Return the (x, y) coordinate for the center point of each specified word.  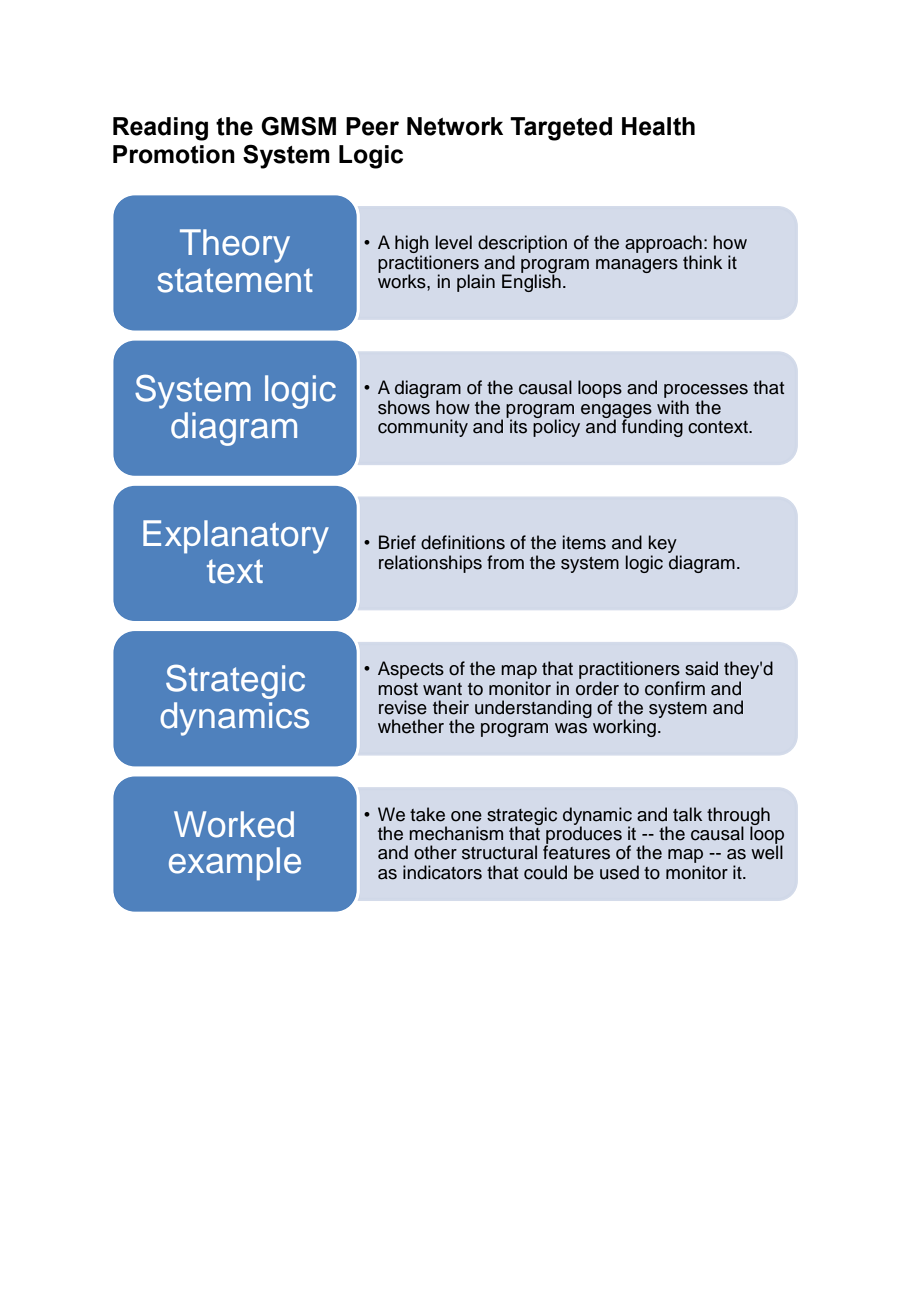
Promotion (174, 154)
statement (235, 280)
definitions (463, 542)
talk (687, 814)
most (398, 689)
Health (658, 126)
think (702, 262)
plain (476, 283)
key (663, 545)
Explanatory (236, 537)
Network (455, 126)
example (235, 864)
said (701, 668)
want (442, 689)
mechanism (456, 833)
